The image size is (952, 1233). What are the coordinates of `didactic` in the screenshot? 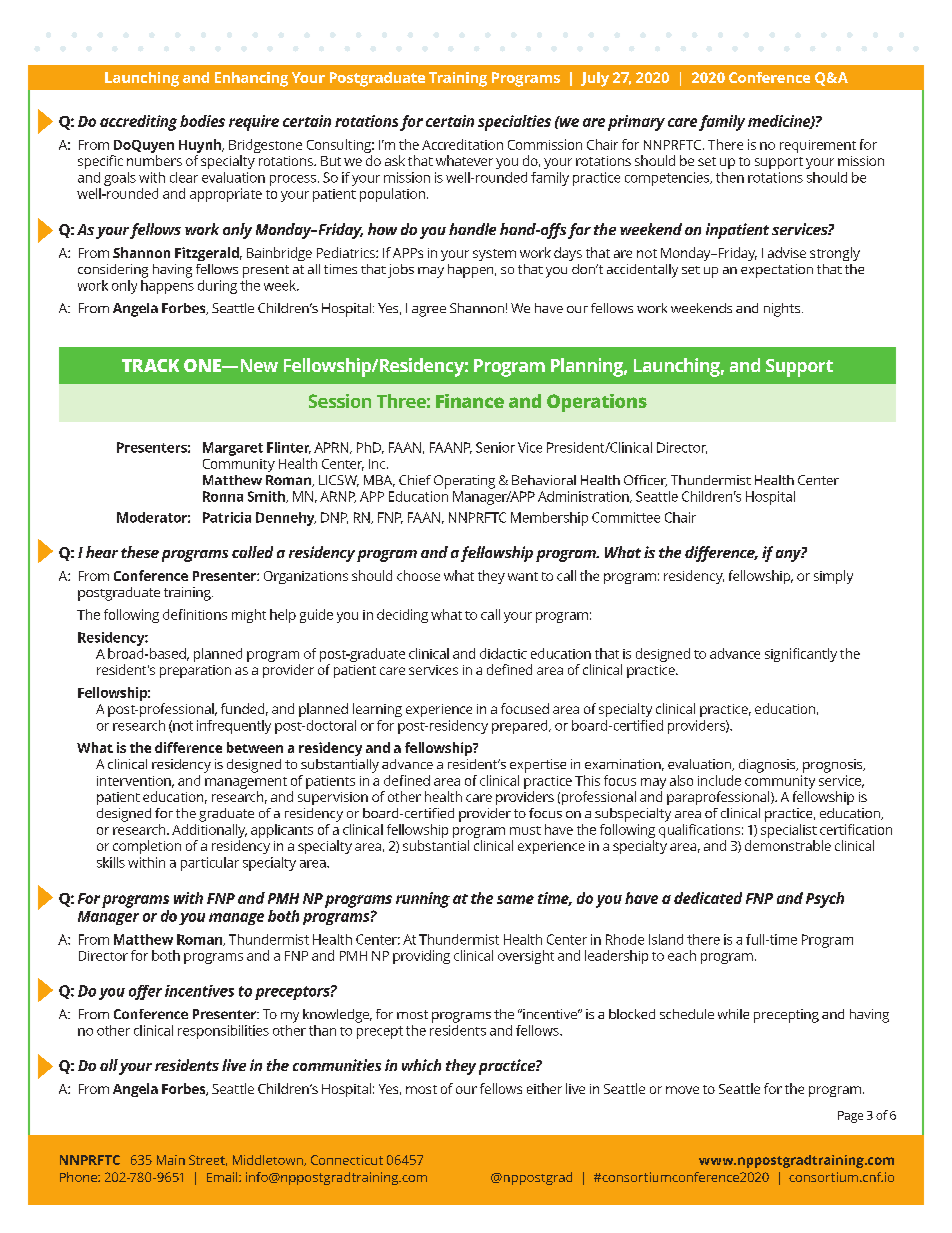 It's located at (503, 653).
